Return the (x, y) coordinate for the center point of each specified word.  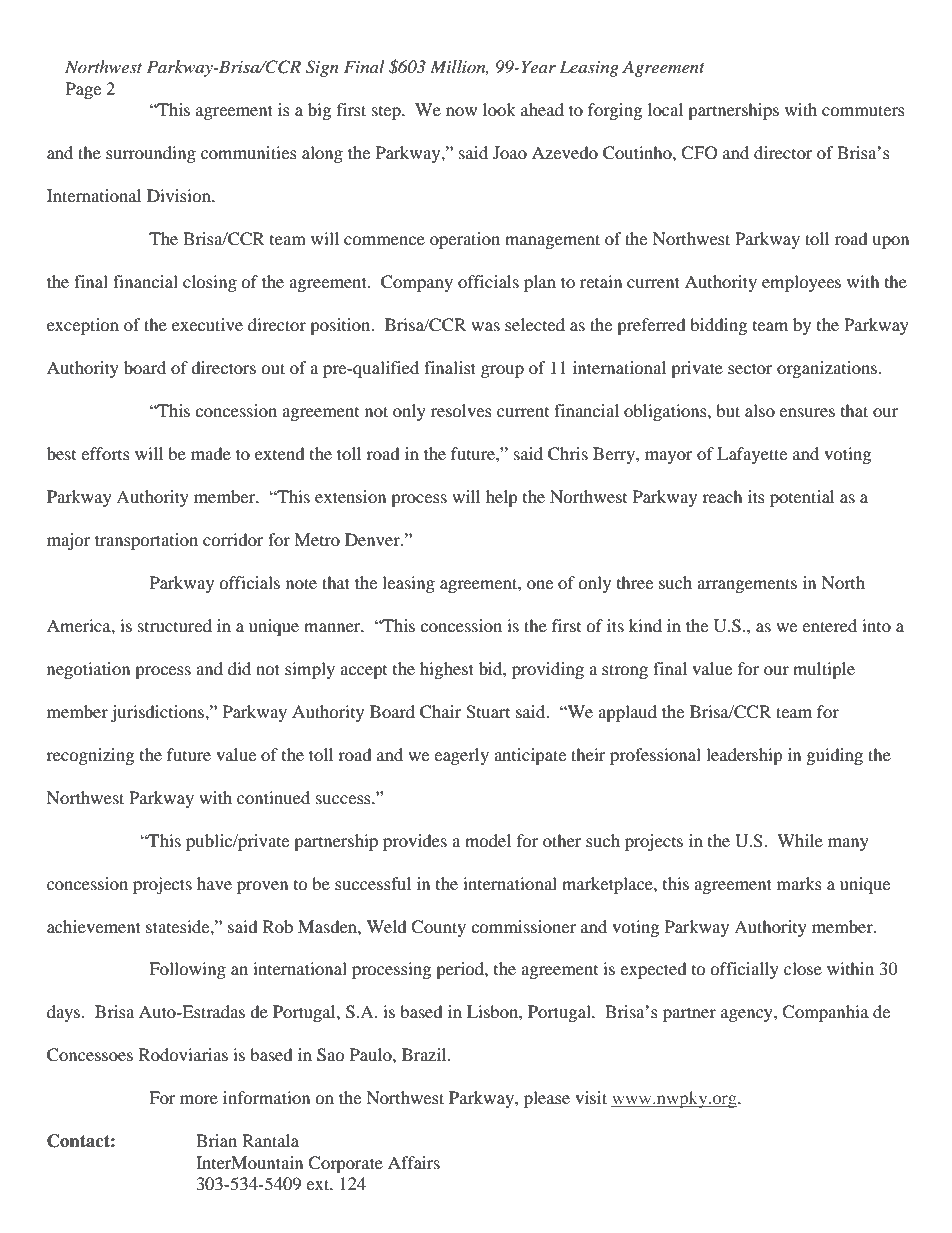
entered (829, 625)
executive (207, 324)
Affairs (414, 1162)
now (461, 111)
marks (799, 883)
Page (83, 90)
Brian (216, 1140)
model (488, 840)
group (502, 371)
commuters (863, 110)
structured (175, 625)
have (214, 883)
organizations (828, 369)
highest (447, 670)
